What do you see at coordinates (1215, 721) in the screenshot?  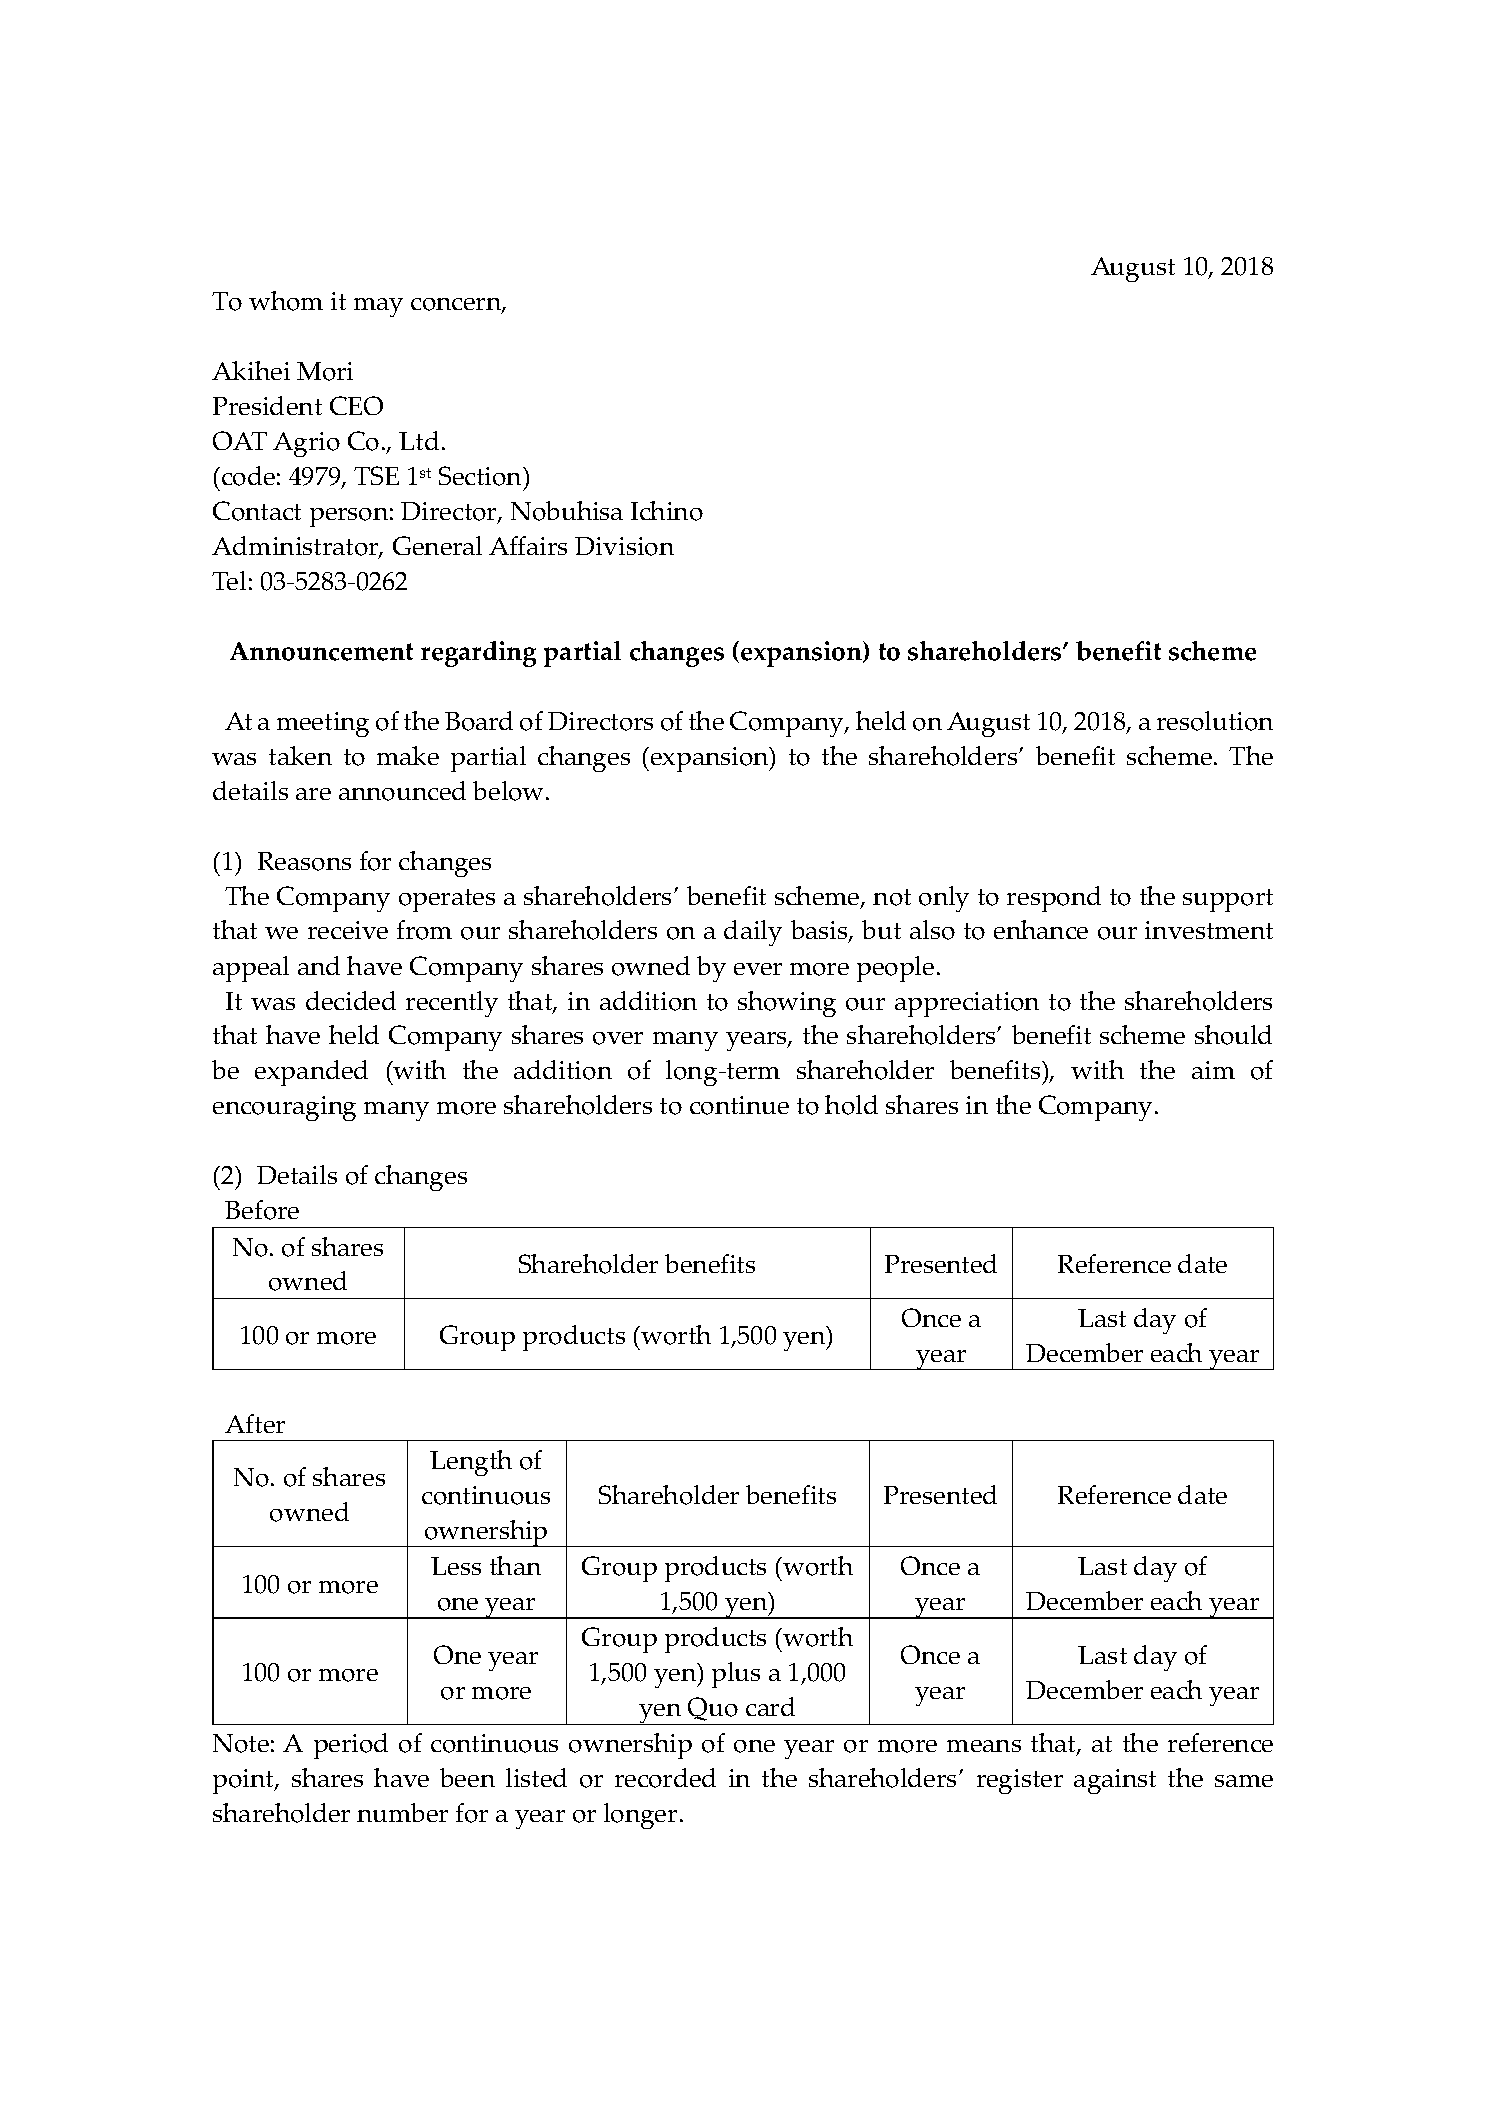 I see `resolution` at bounding box center [1215, 721].
